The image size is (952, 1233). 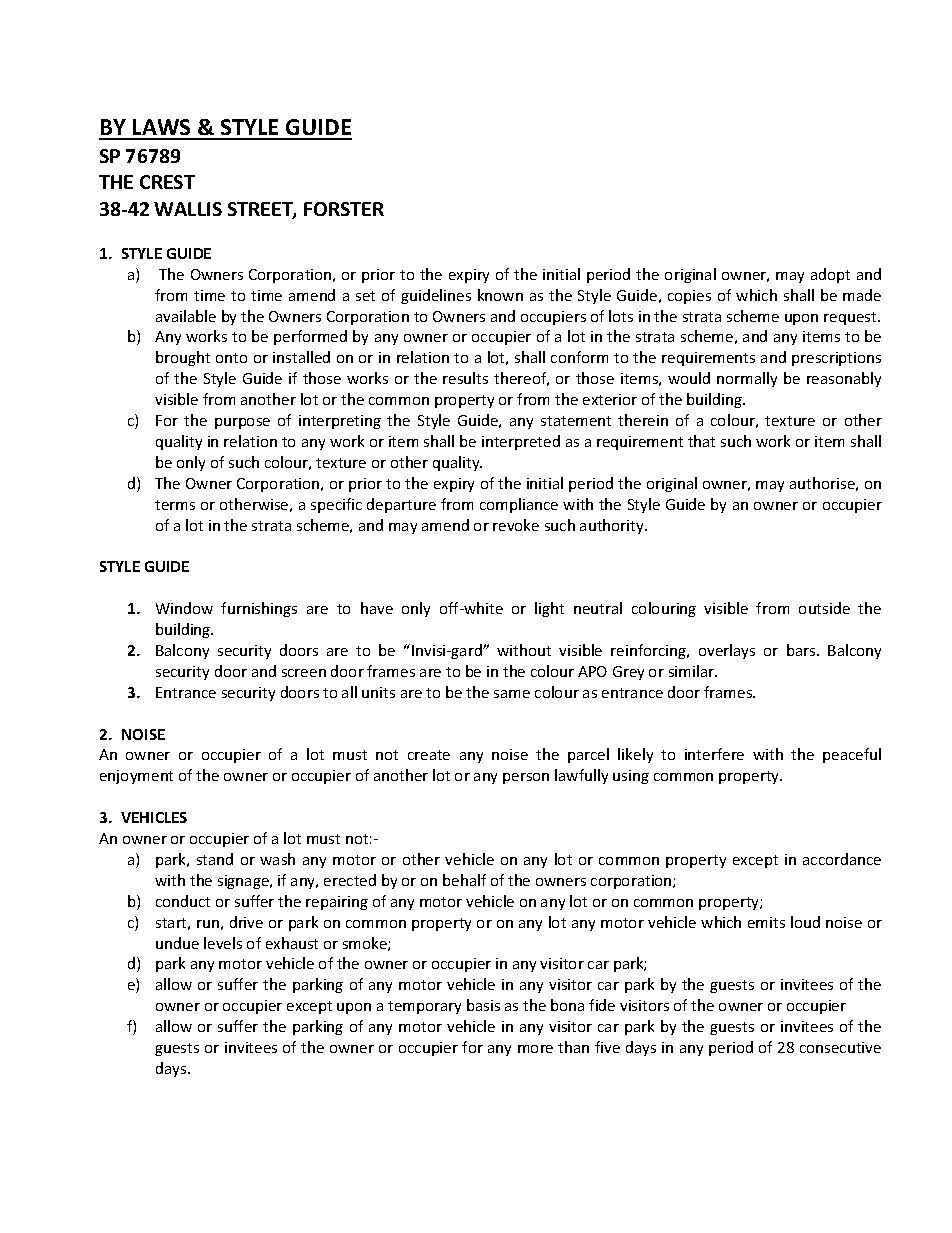 What do you see at coordinates (223, 943) in the page?
I see `levels` at bounding box center [223, 943].
